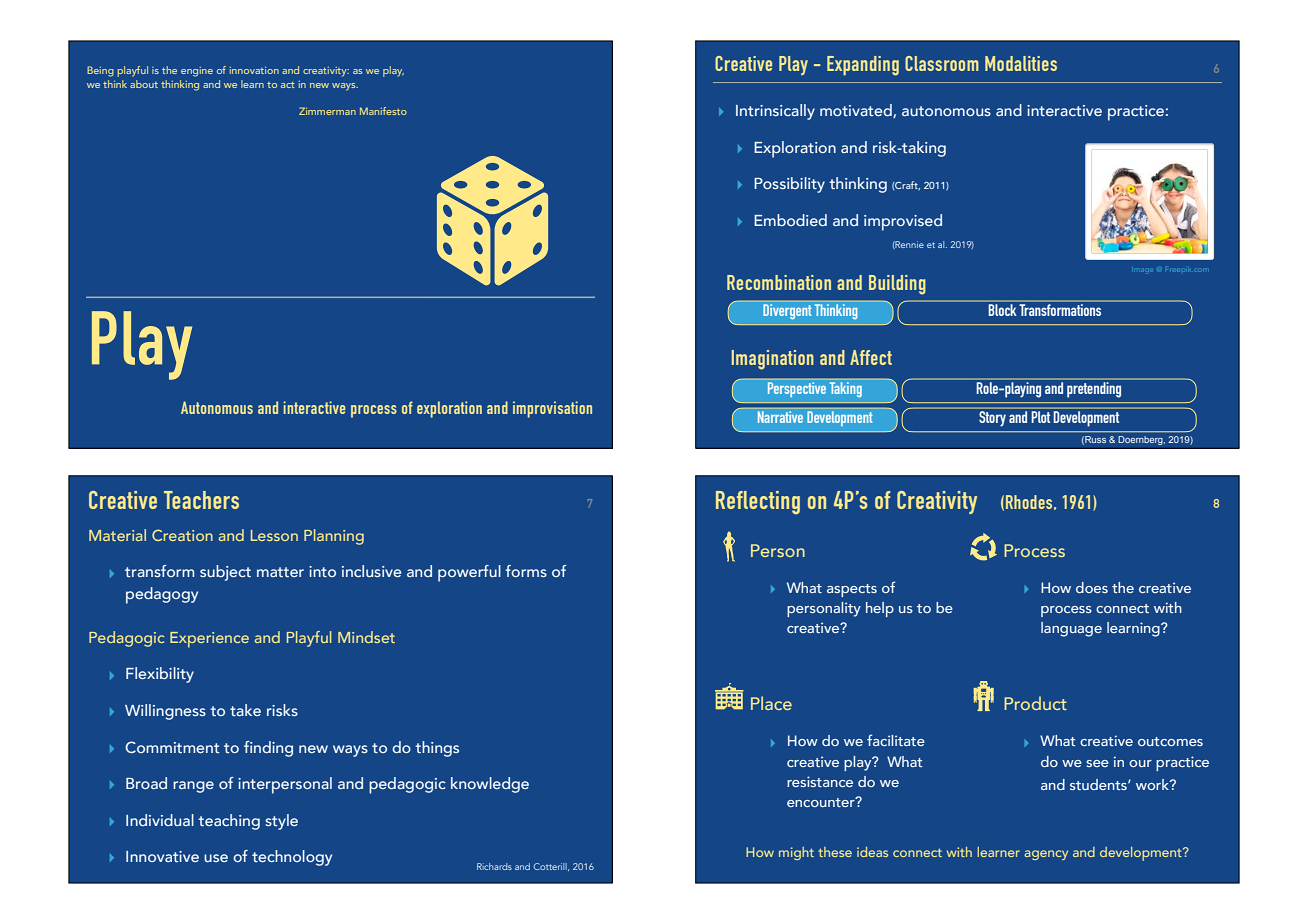  I want to click on use, so click(216, 858).
